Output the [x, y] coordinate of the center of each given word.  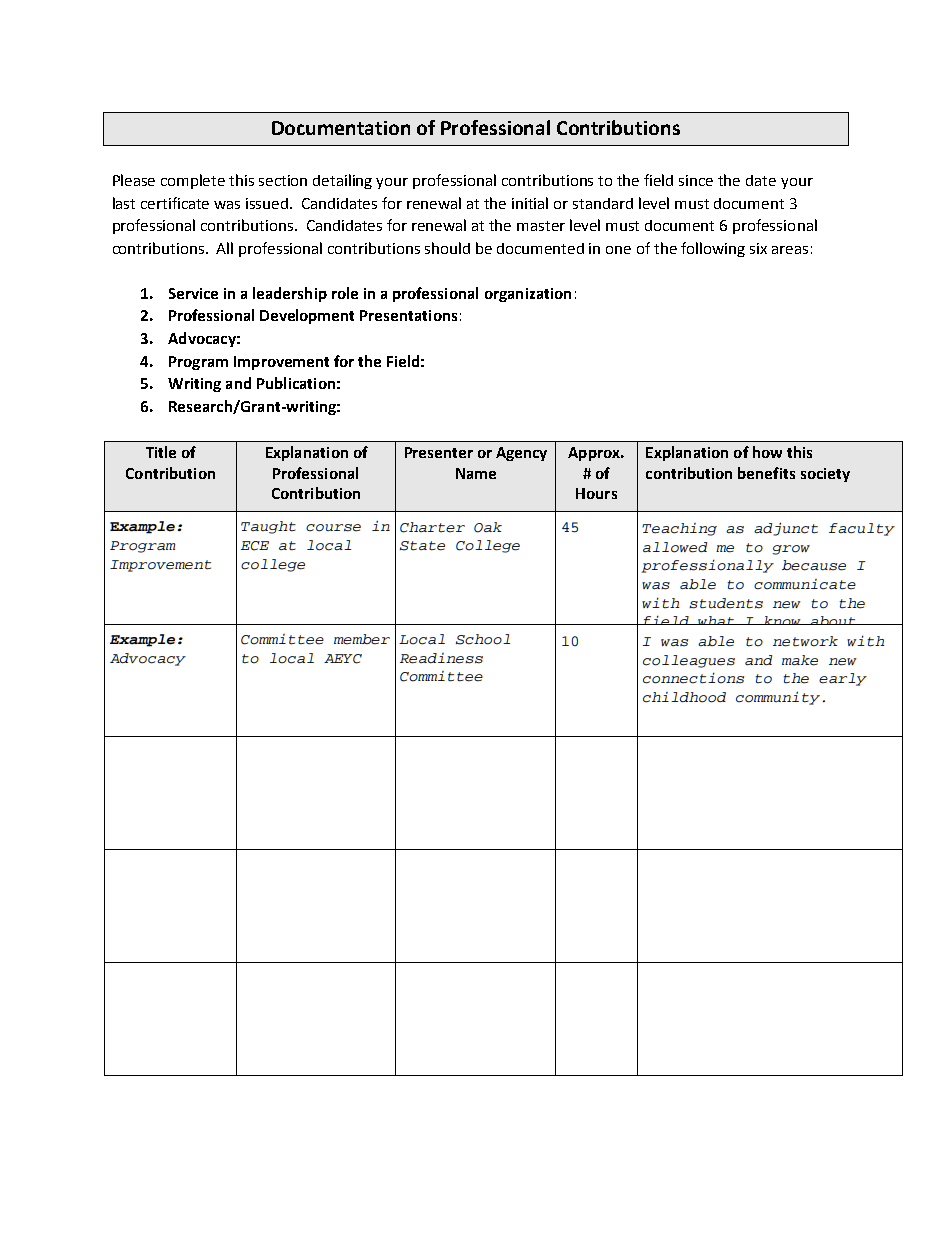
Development [307, 316]
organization [528, 295]
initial [530, 203]
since [696, 180]
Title [161, 452]
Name [476, 473]
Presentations [408, 315]
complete [193, 181]
